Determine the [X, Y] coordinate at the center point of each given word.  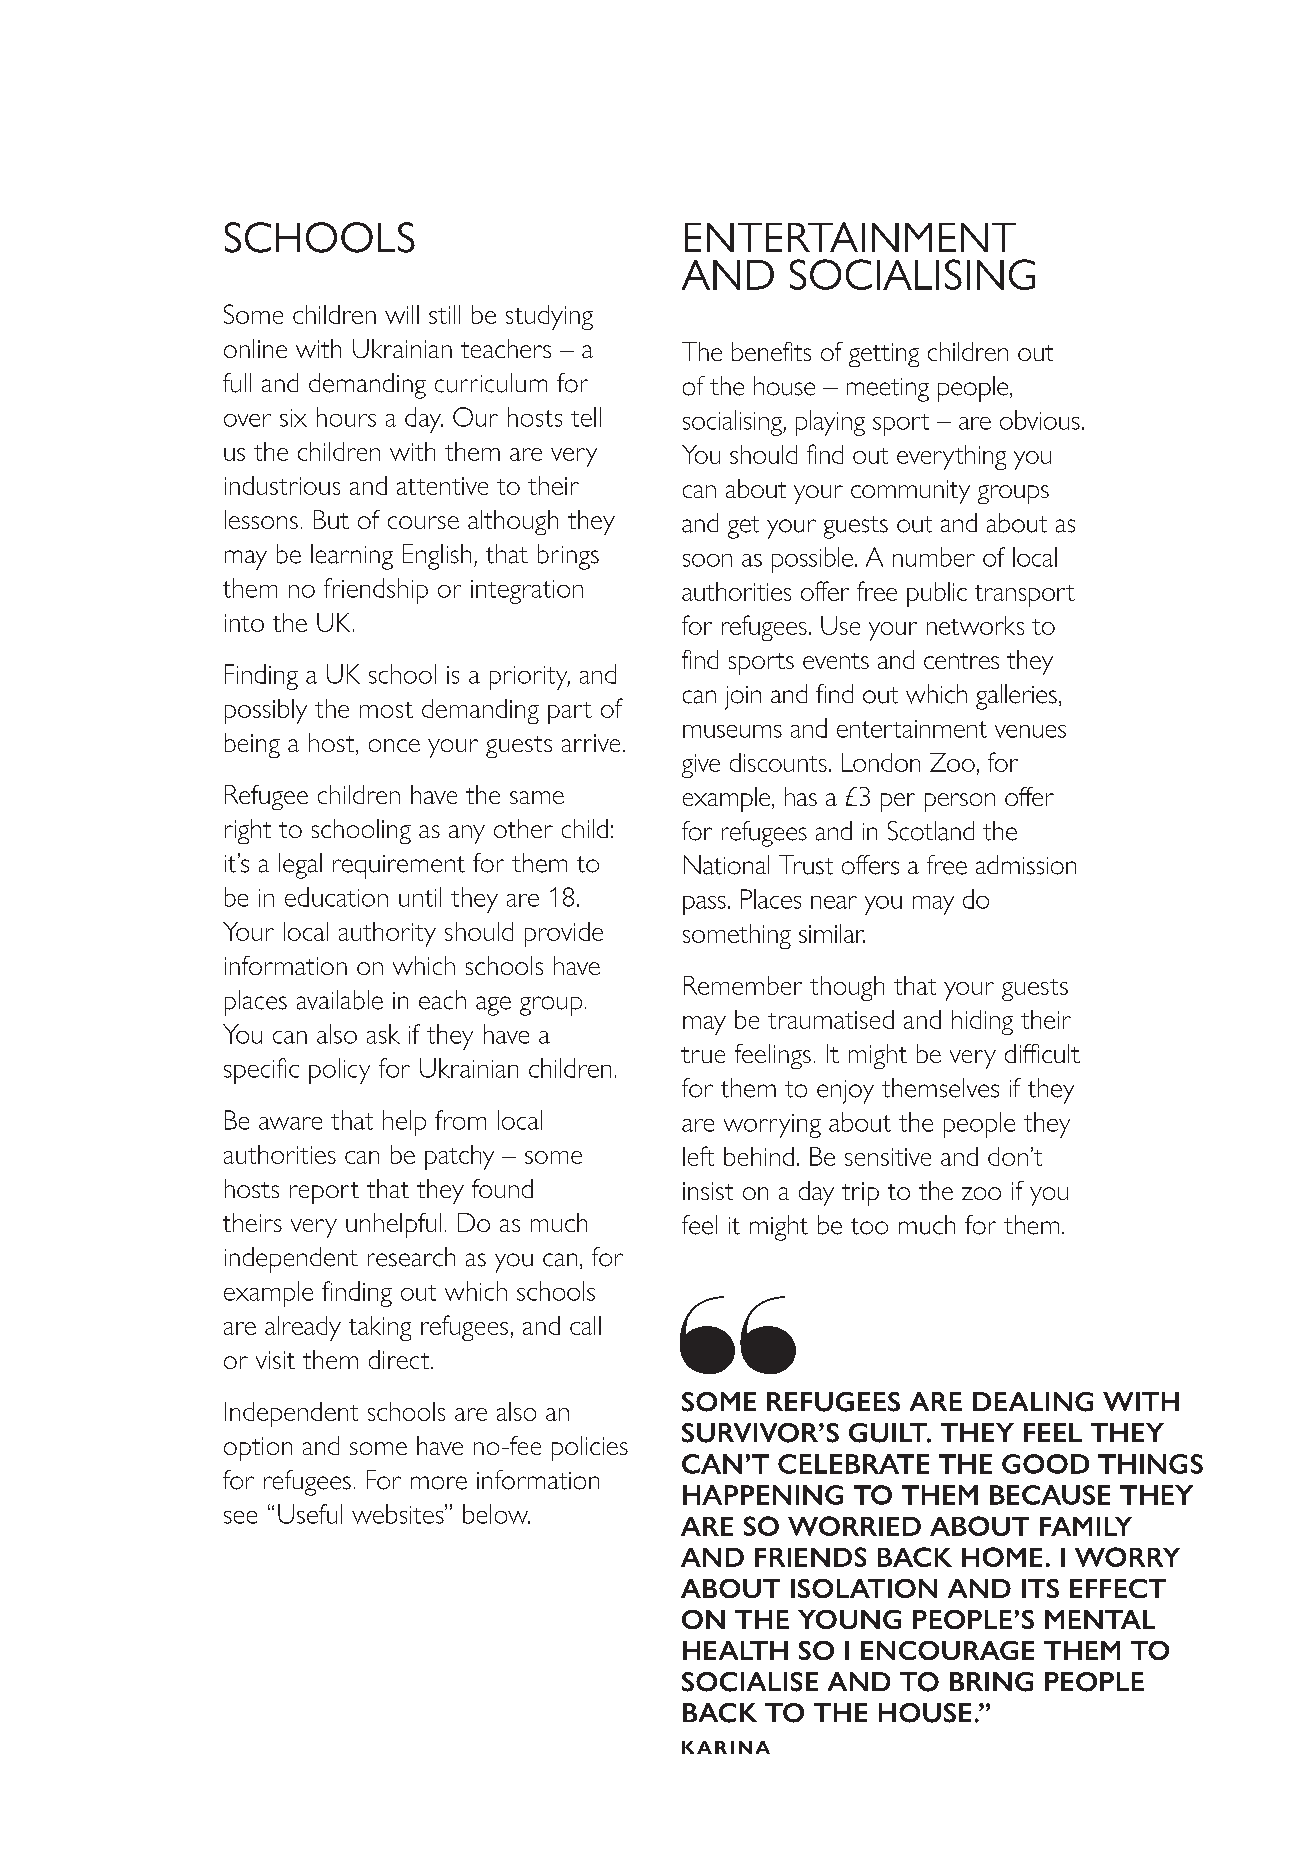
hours [346, 417]
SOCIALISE [750, 1682]
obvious [1040, 420]
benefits [771, 351]
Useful [310, 1514]
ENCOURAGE [947, 1650]
